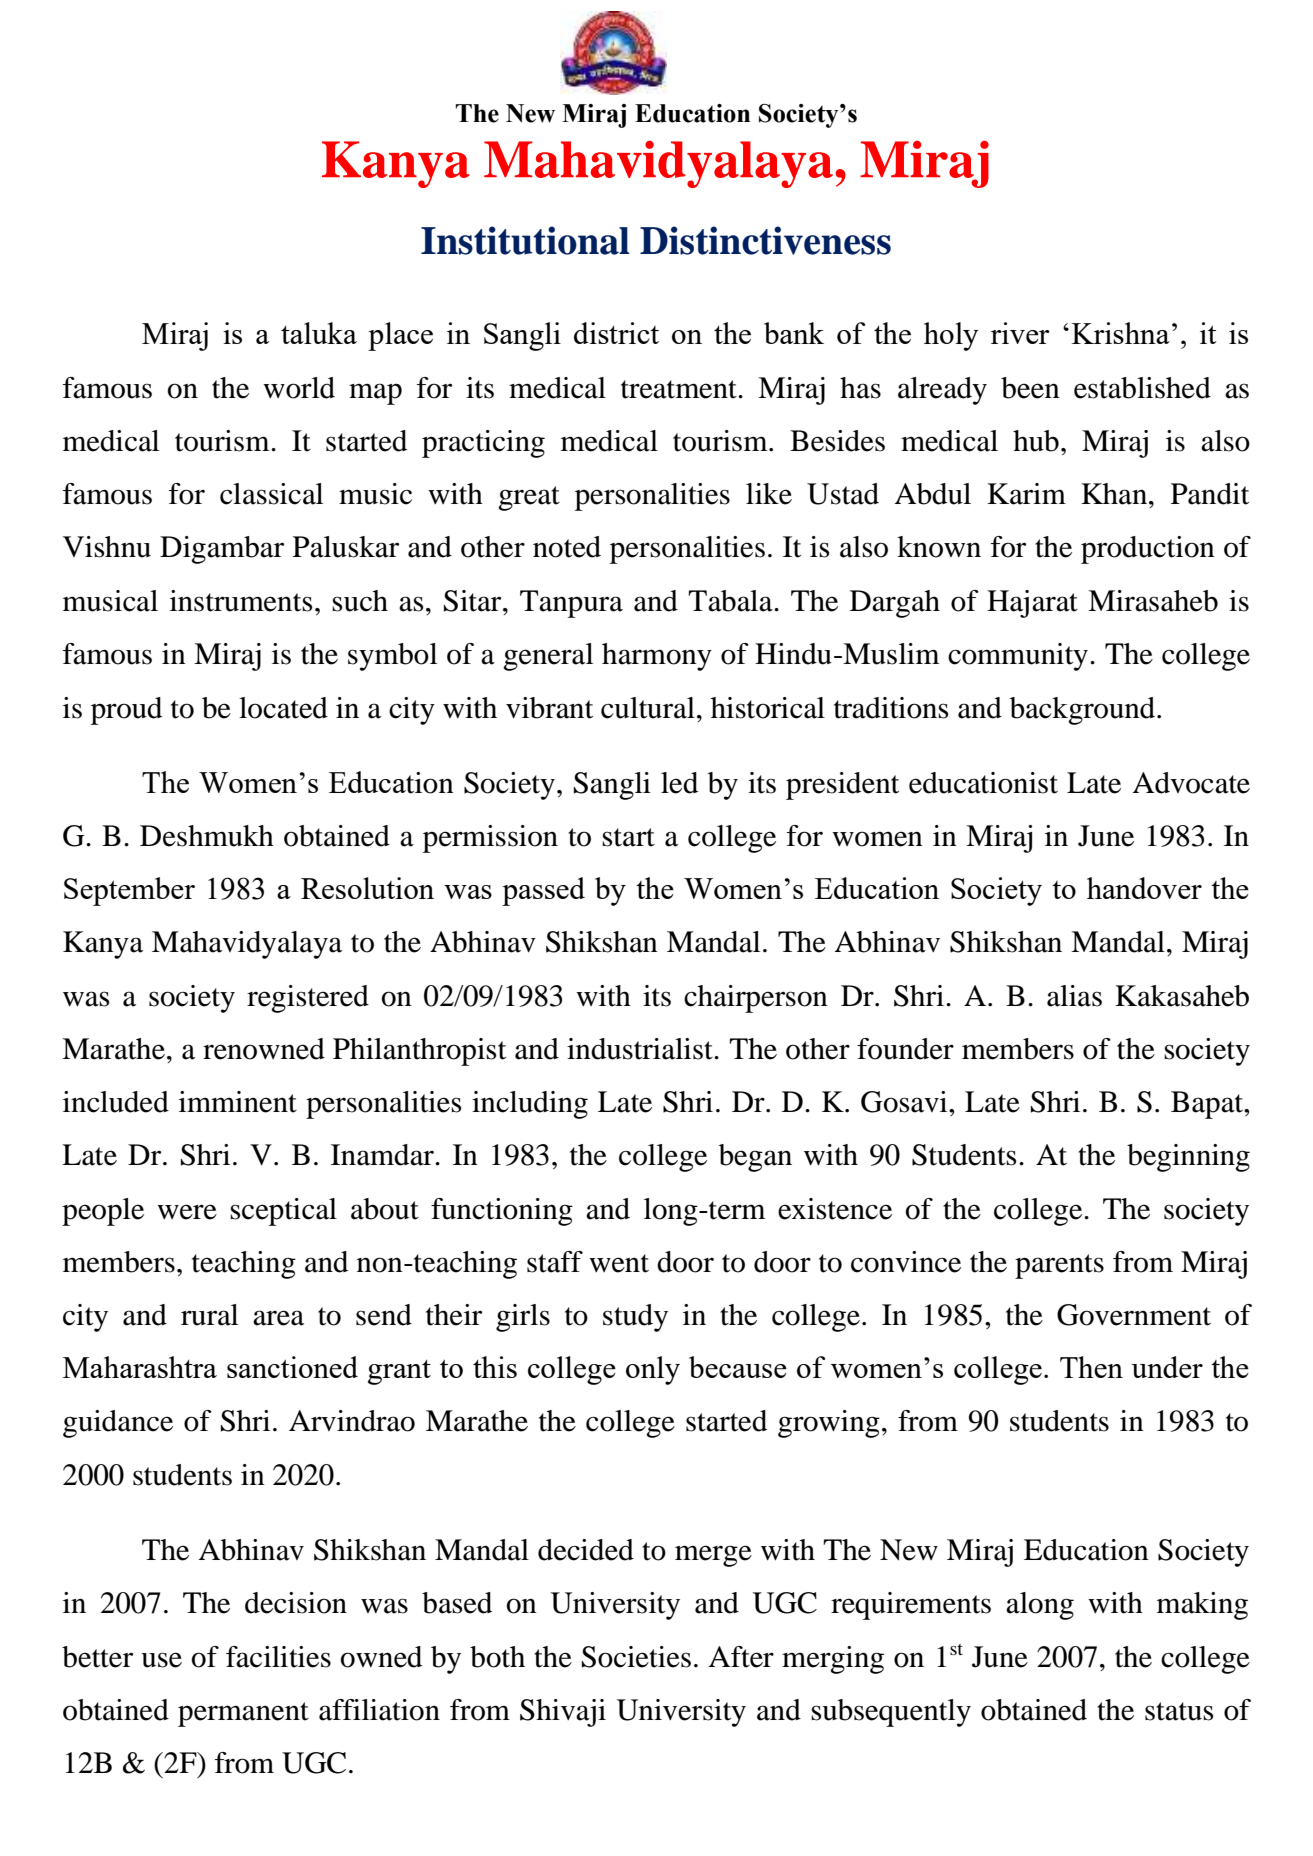 The image size is (1313, 1856). Describe the element at coordinates (1121, 333) in the image. I see `Krishna` at that location.
